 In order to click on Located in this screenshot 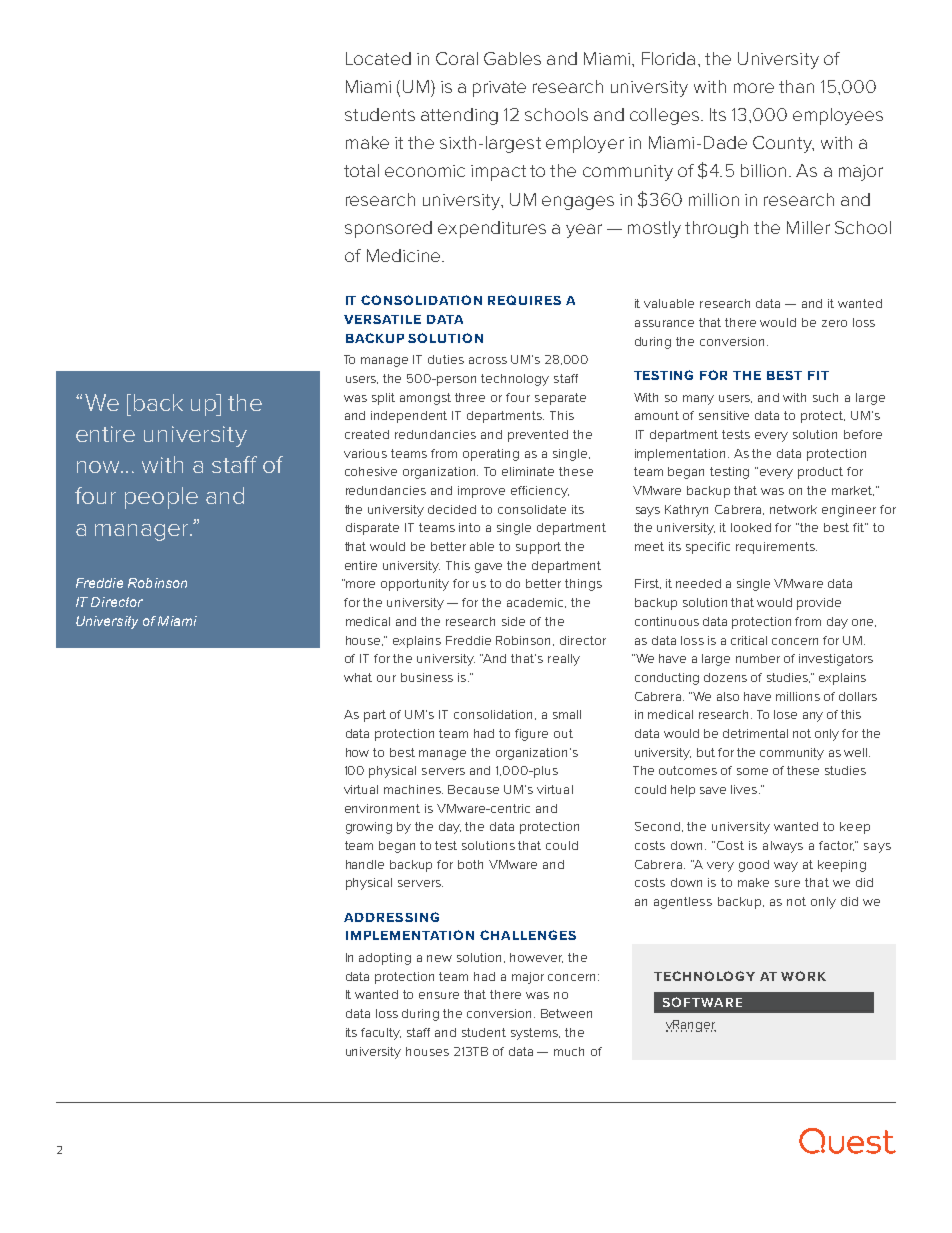, I will do `click(378, 58)`.
